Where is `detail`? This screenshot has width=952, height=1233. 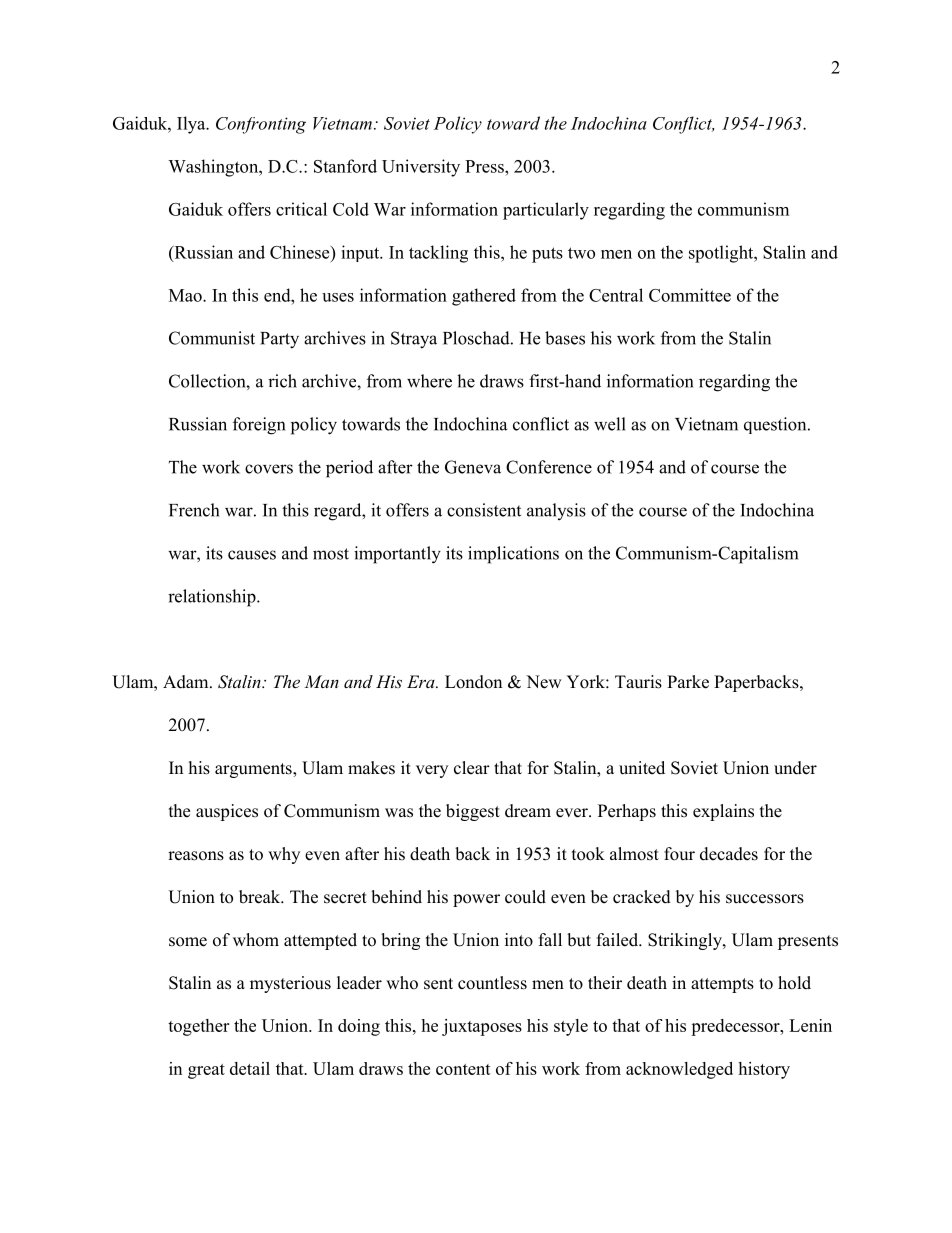
detail is located at coordinates (250, 1068).
